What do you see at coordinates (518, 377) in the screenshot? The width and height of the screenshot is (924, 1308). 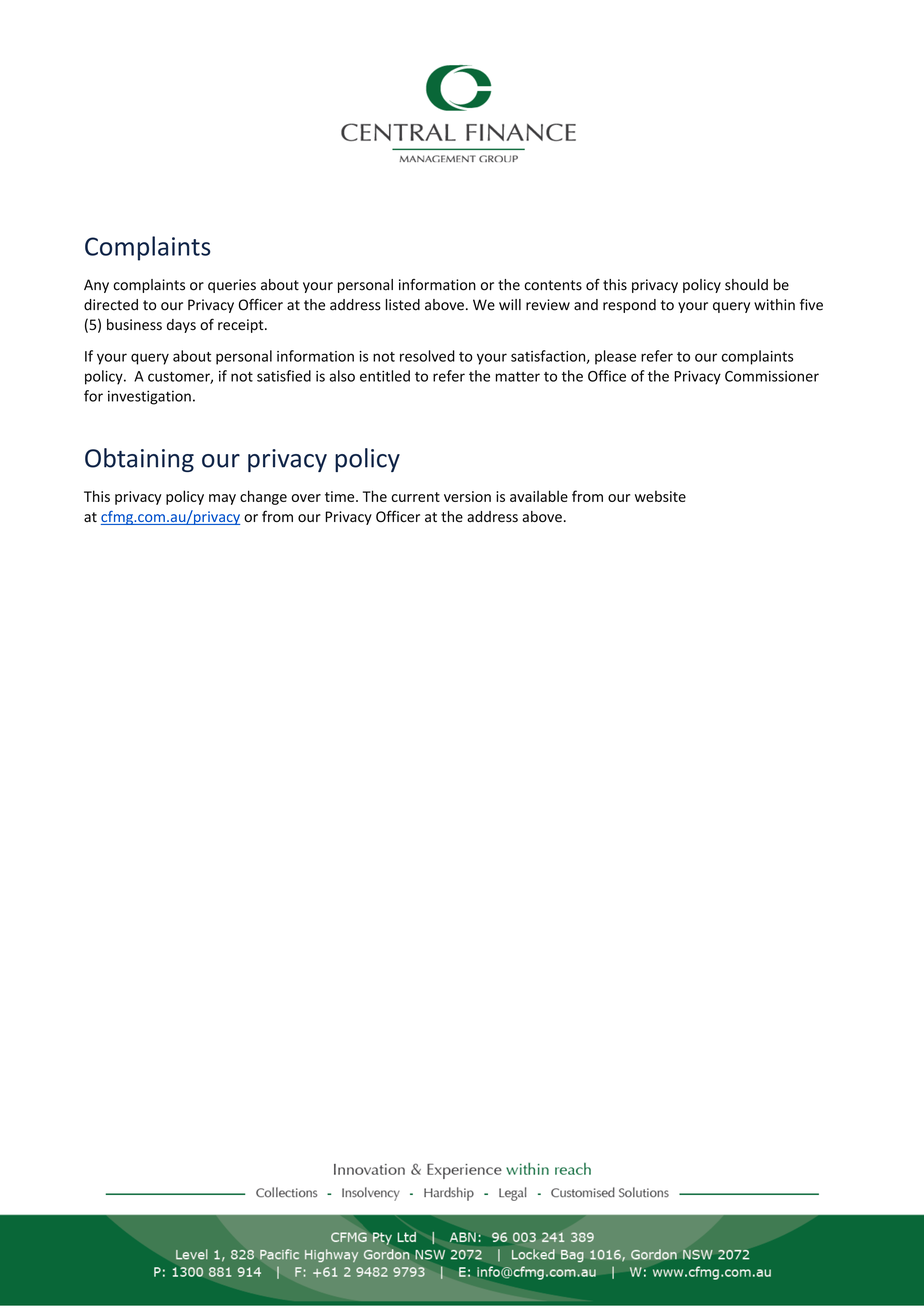 I see `matter` at bounding box center [518, 377].
